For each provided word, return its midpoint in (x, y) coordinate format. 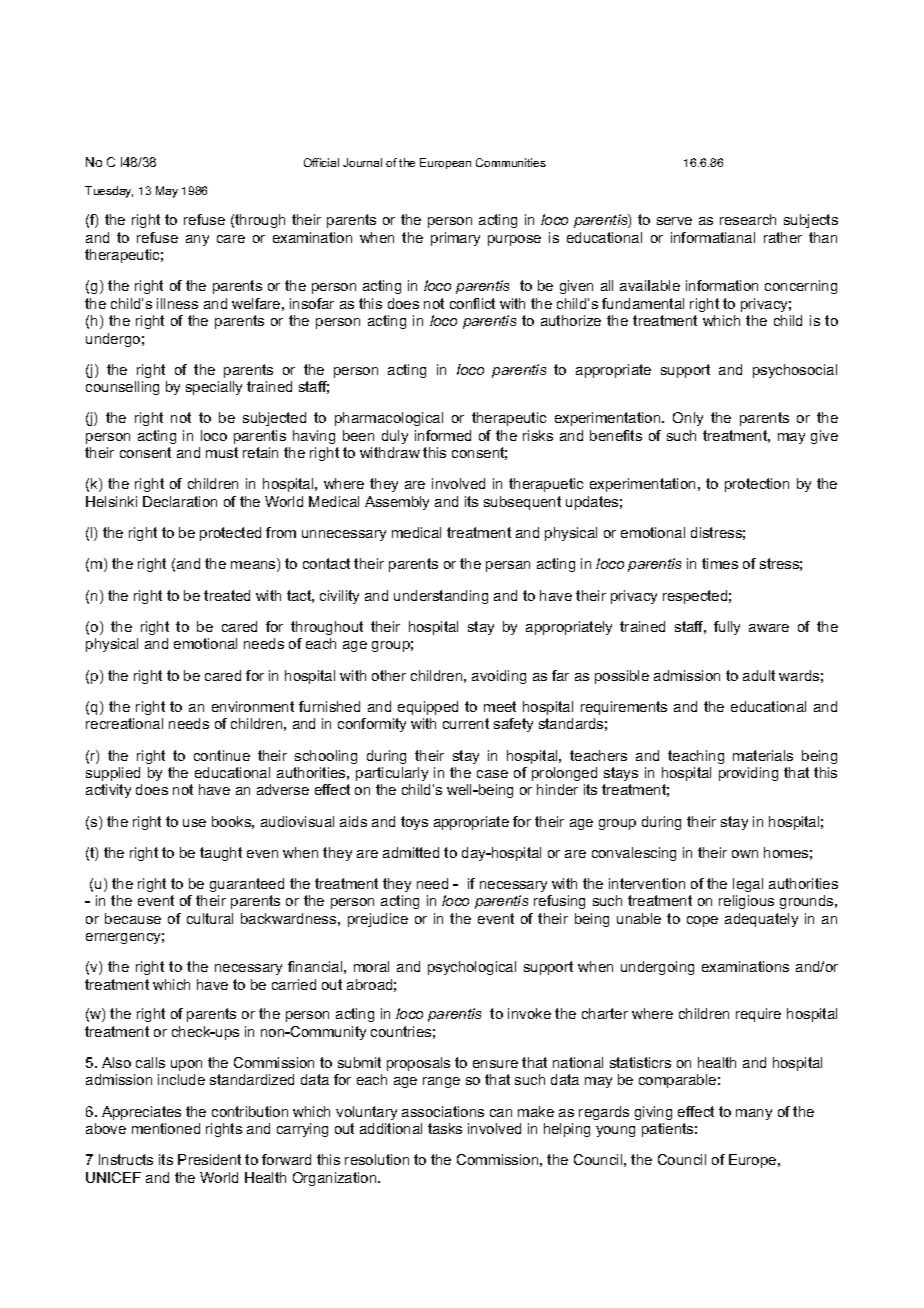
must (222, 452)
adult (759, 675)
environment (253, 706)
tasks (445, 1128)
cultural (210, 918)
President (209, 1159)
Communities (511, 162)
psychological (472, 968)
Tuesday (109, 192)
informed (443, 435)
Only (688, 419)
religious (746, 902)
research (748, 219)
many (754, 1114)
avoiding (499, 677)
